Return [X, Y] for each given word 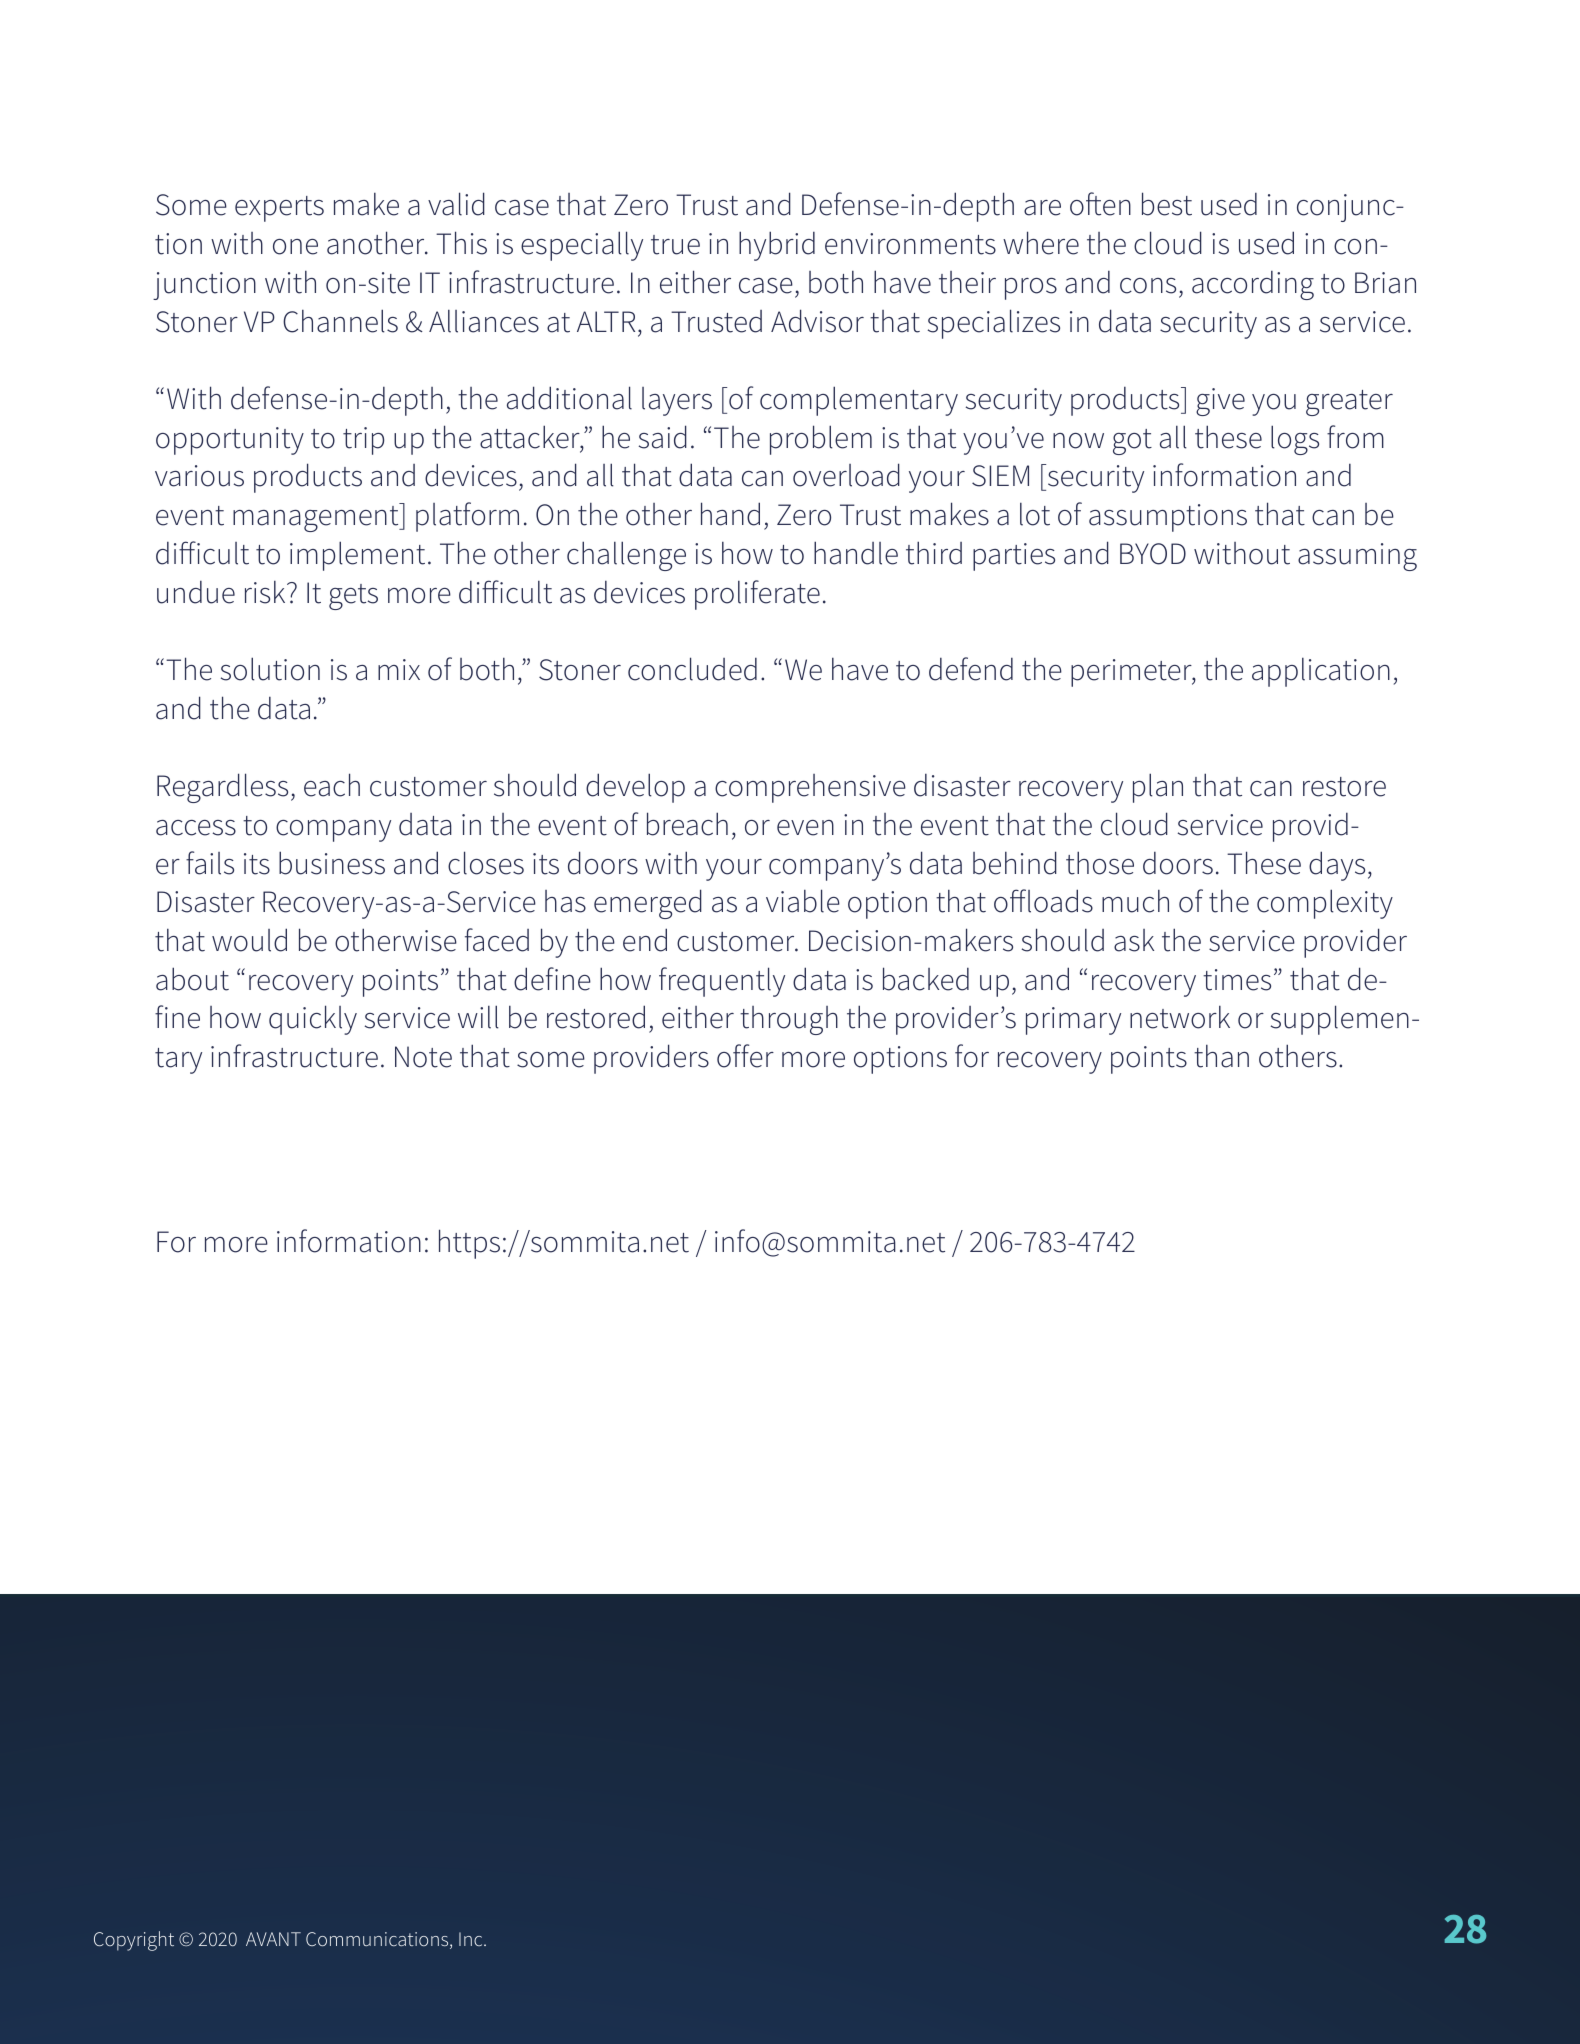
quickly [313, 1020]
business [332, 863]
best [1167, 204]
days [1337, 866]
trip [363, 441]
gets [353, 597]
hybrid [777, 246]
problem [821, 440]
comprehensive [810, 788]
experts [279, 209]
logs [1295, 440]
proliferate [757, 595]
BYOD [1153, 554]
